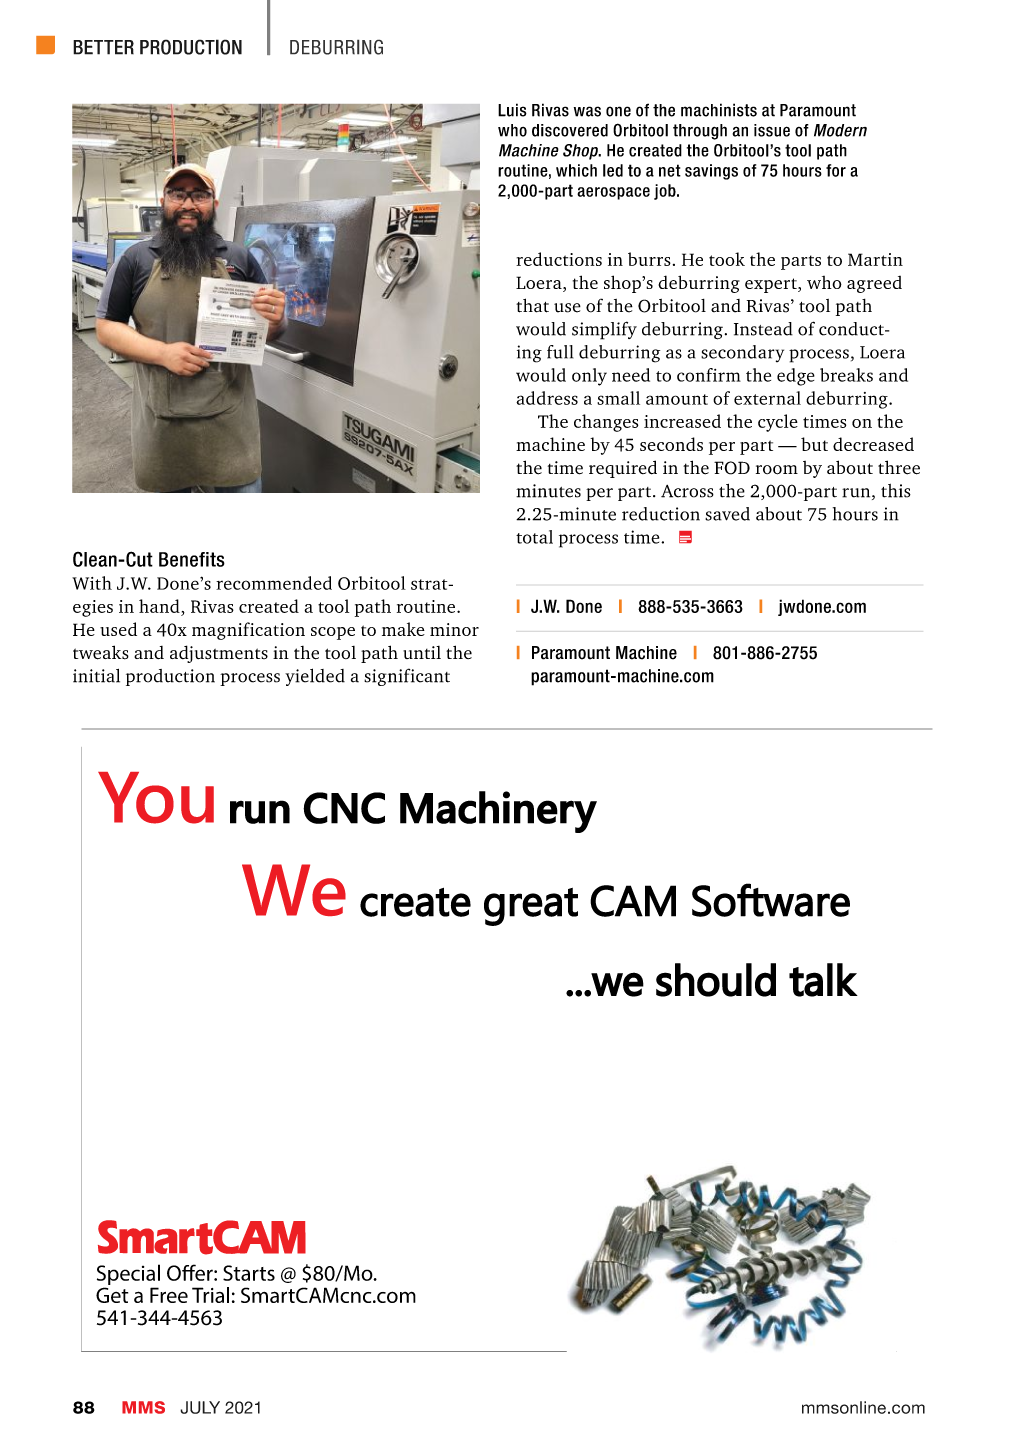 This screenshot has height=1448, width=1014. Describe the element at coordinates (219, 654) in the screenshot. I see `adjustments` at that location.
